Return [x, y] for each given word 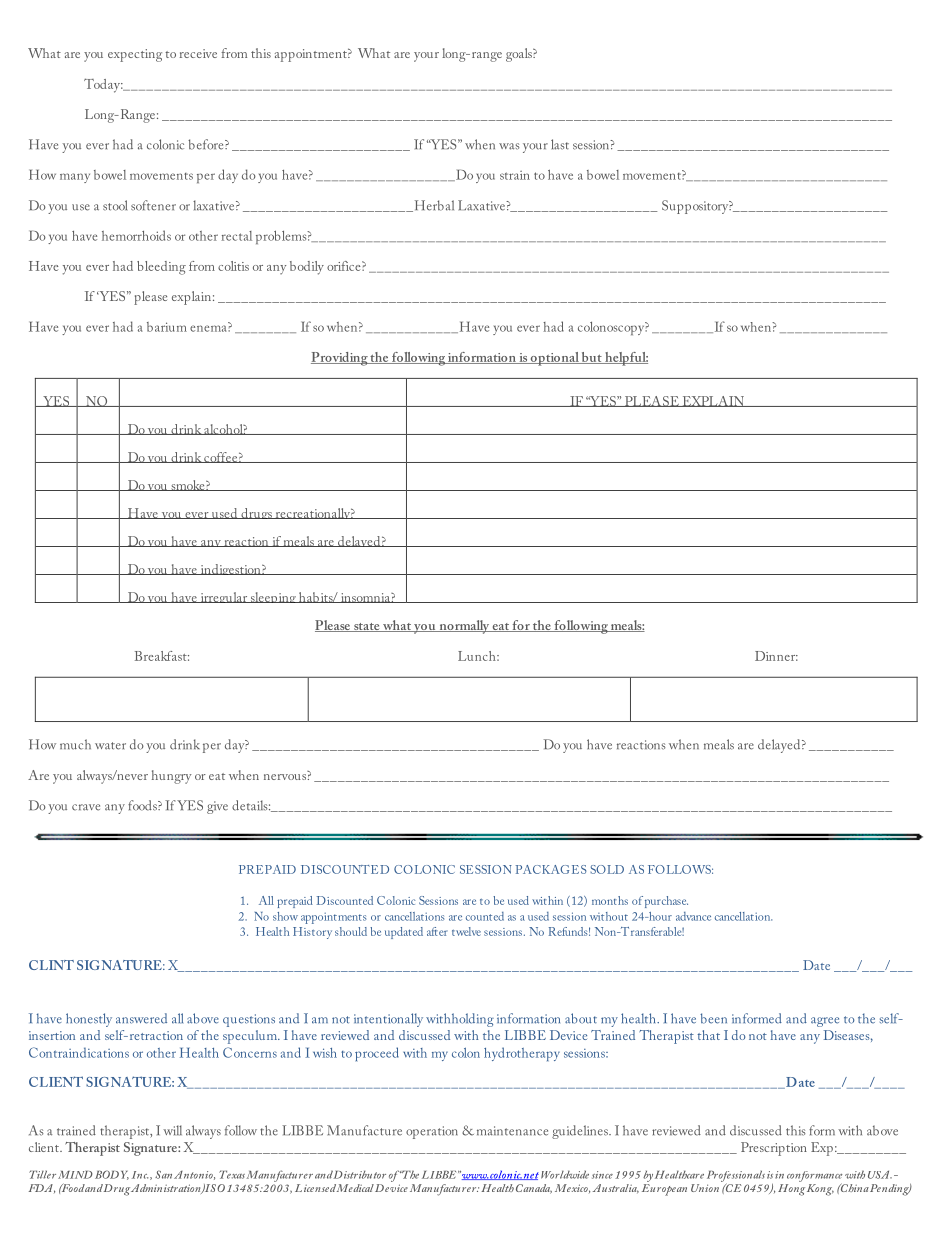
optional [554, 359]
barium [167, 327]
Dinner [776, 656]
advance [693, 916]
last [560, 144]
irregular [224, 597]
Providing [340, 359]
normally [464, 627]
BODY [112, 1175]
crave [86, 807]
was [509, 146]
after [437, 931]
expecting [135, 55]
